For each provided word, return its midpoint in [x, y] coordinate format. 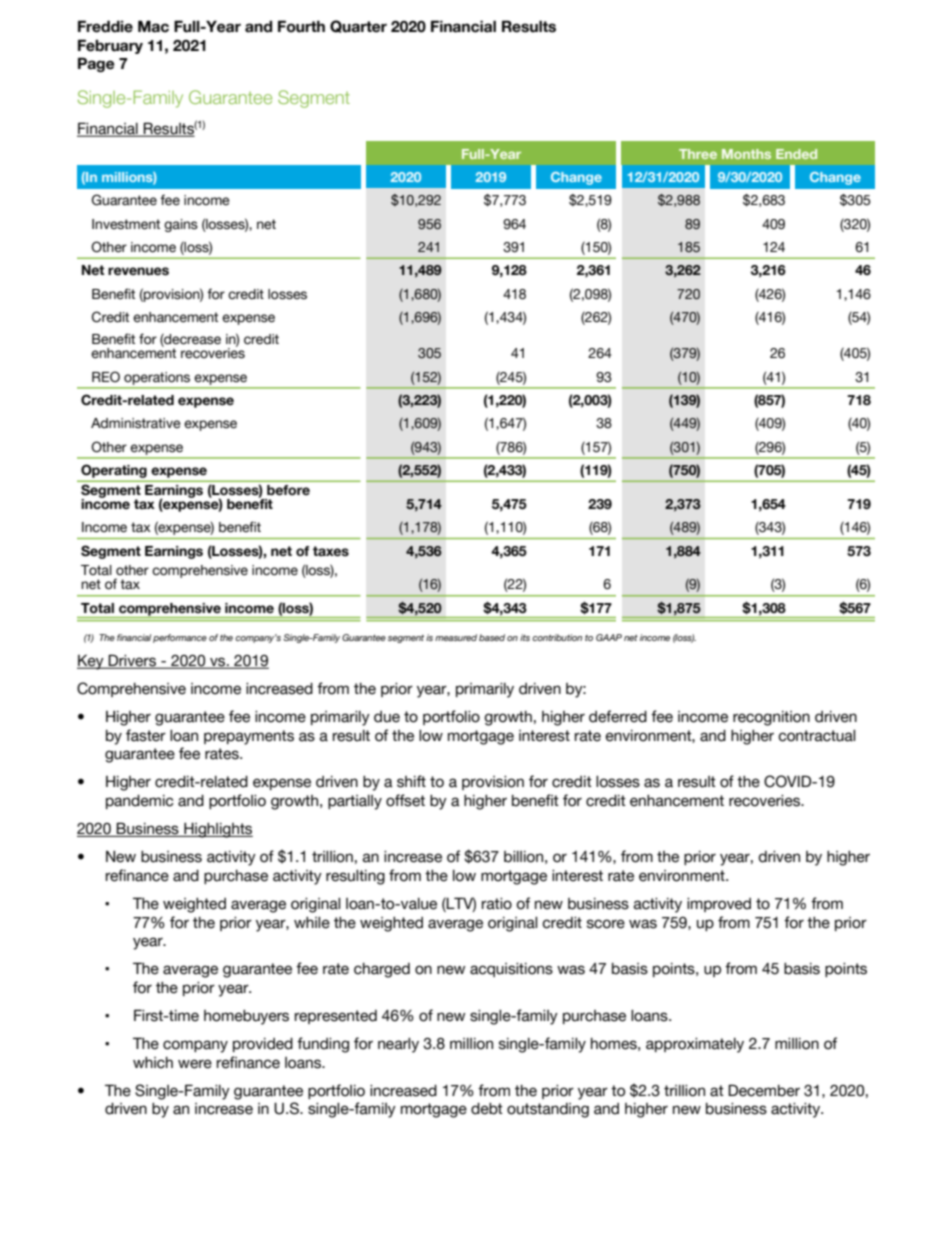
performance [180, 638]
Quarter [358, 26]
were [195, 1064]
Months [746, 154]
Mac [153, 26]
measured [456, 637]
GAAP [609, 637]
